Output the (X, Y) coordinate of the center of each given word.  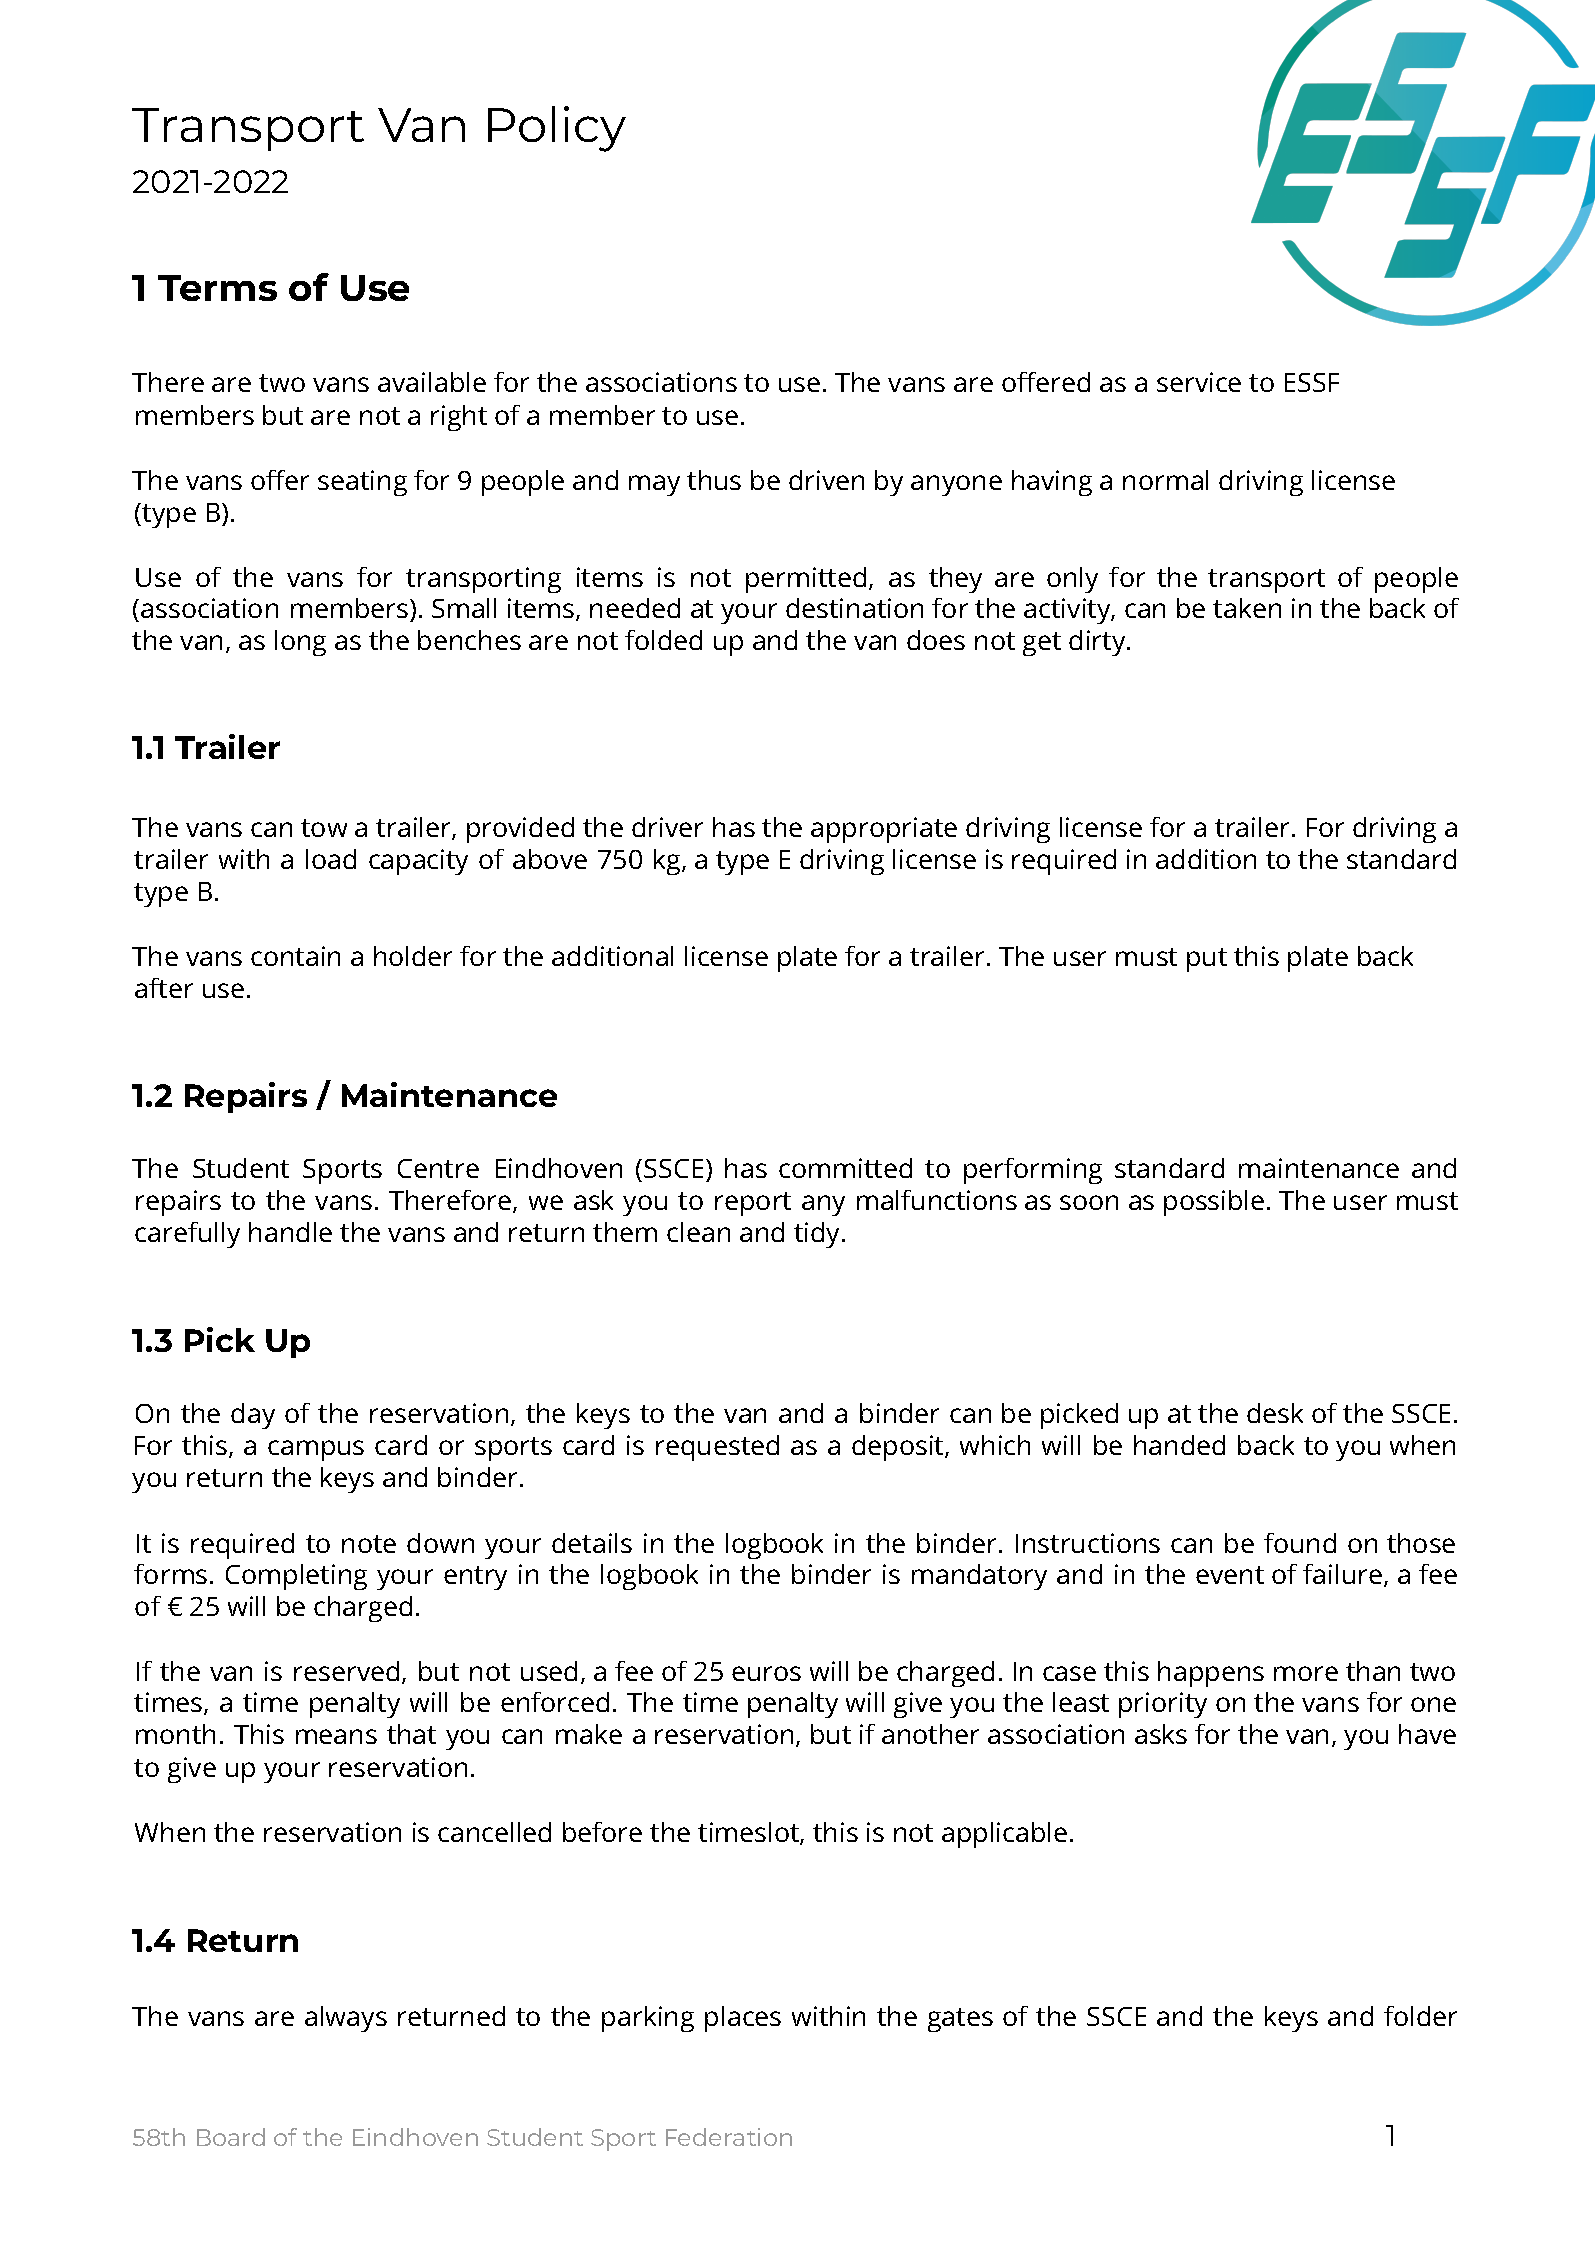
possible (1214, 1203)
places (743, 2019)
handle (290, 1232)
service (1199, 382)
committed (845, 1168)
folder (1420, 2016)
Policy (557, 129)
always (346, 2019)
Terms (217, 288)
